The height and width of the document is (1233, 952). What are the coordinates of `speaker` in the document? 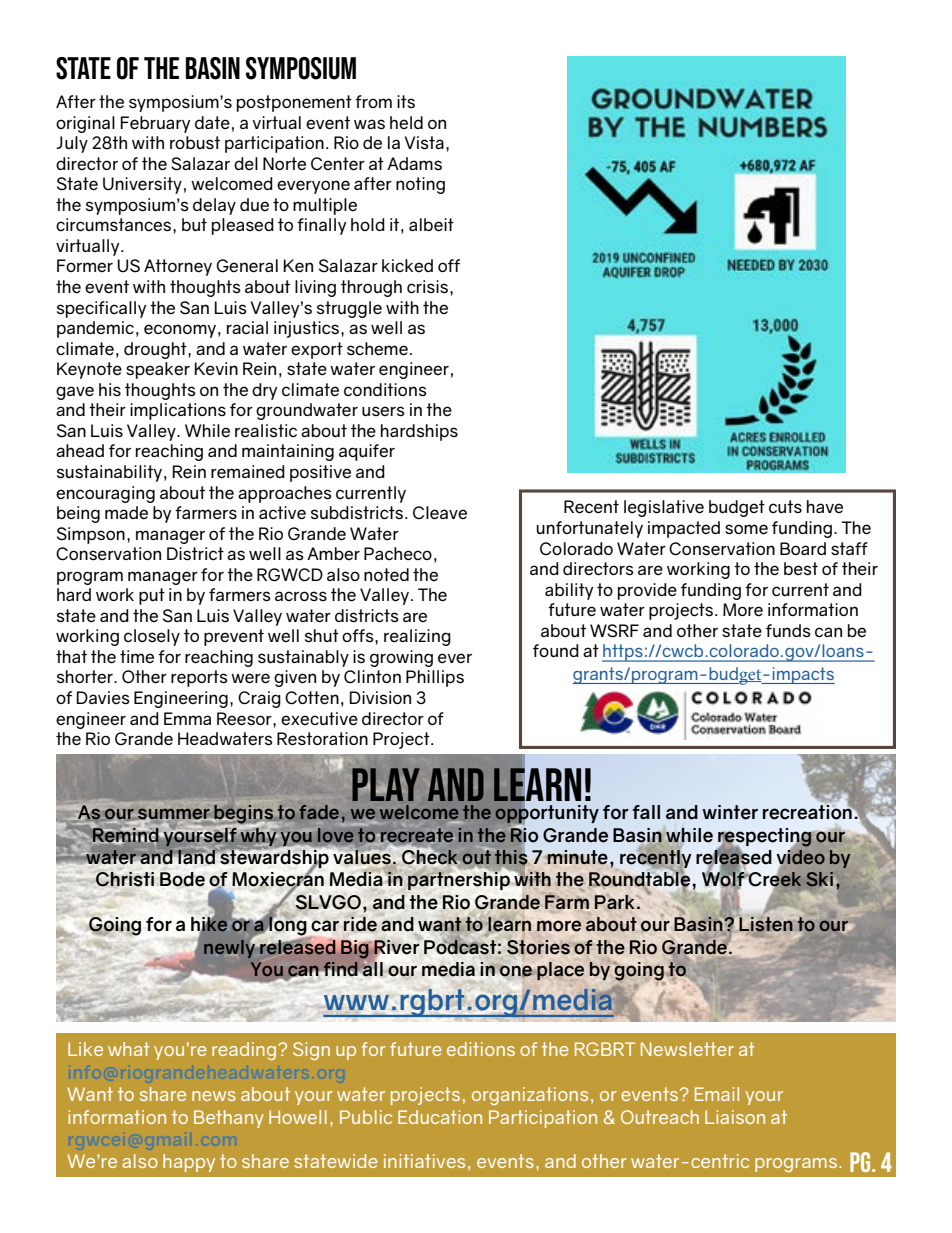 It's located at (158, 370).
